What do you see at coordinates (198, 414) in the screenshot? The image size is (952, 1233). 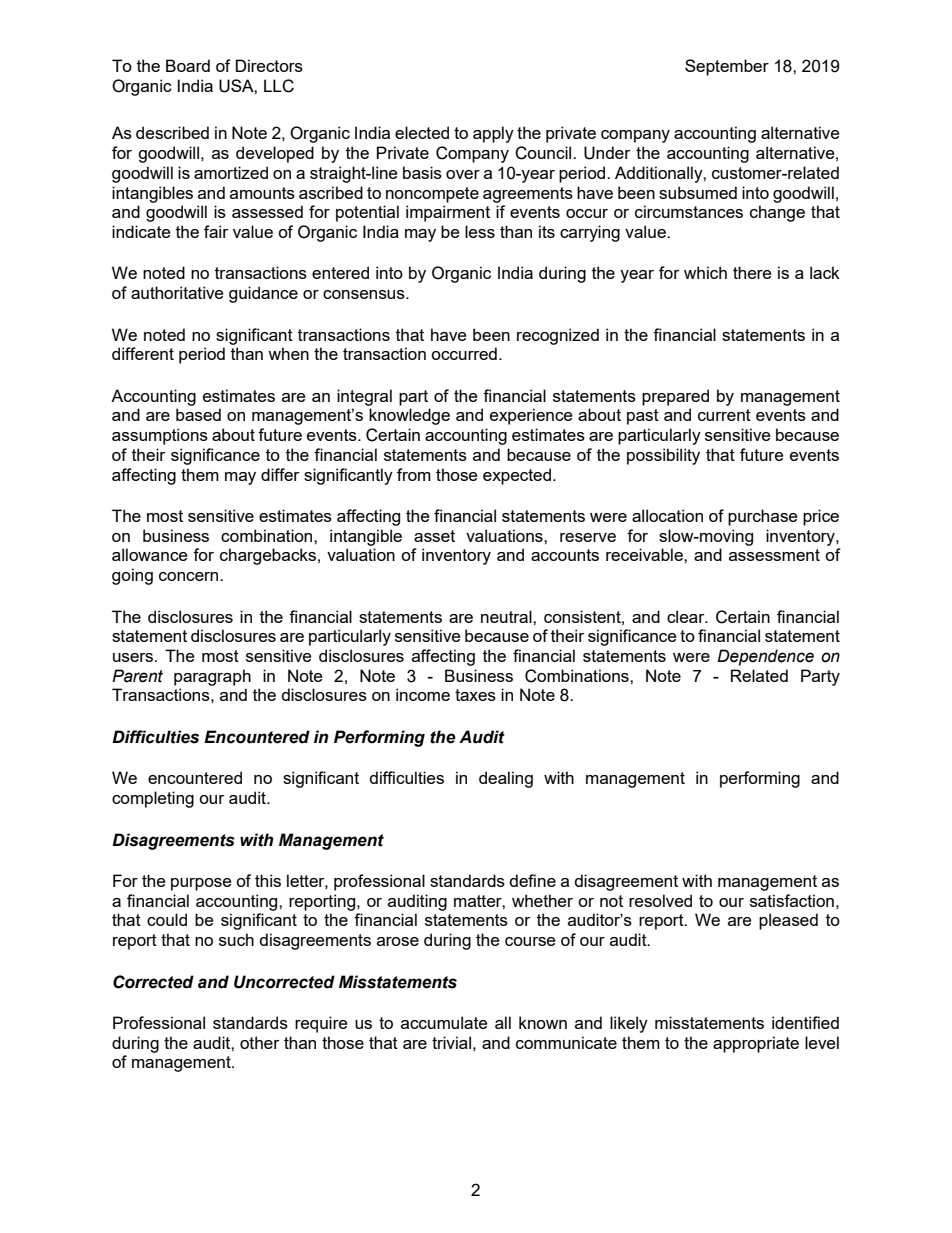 I see `based` at bounding box center [198, 414].
